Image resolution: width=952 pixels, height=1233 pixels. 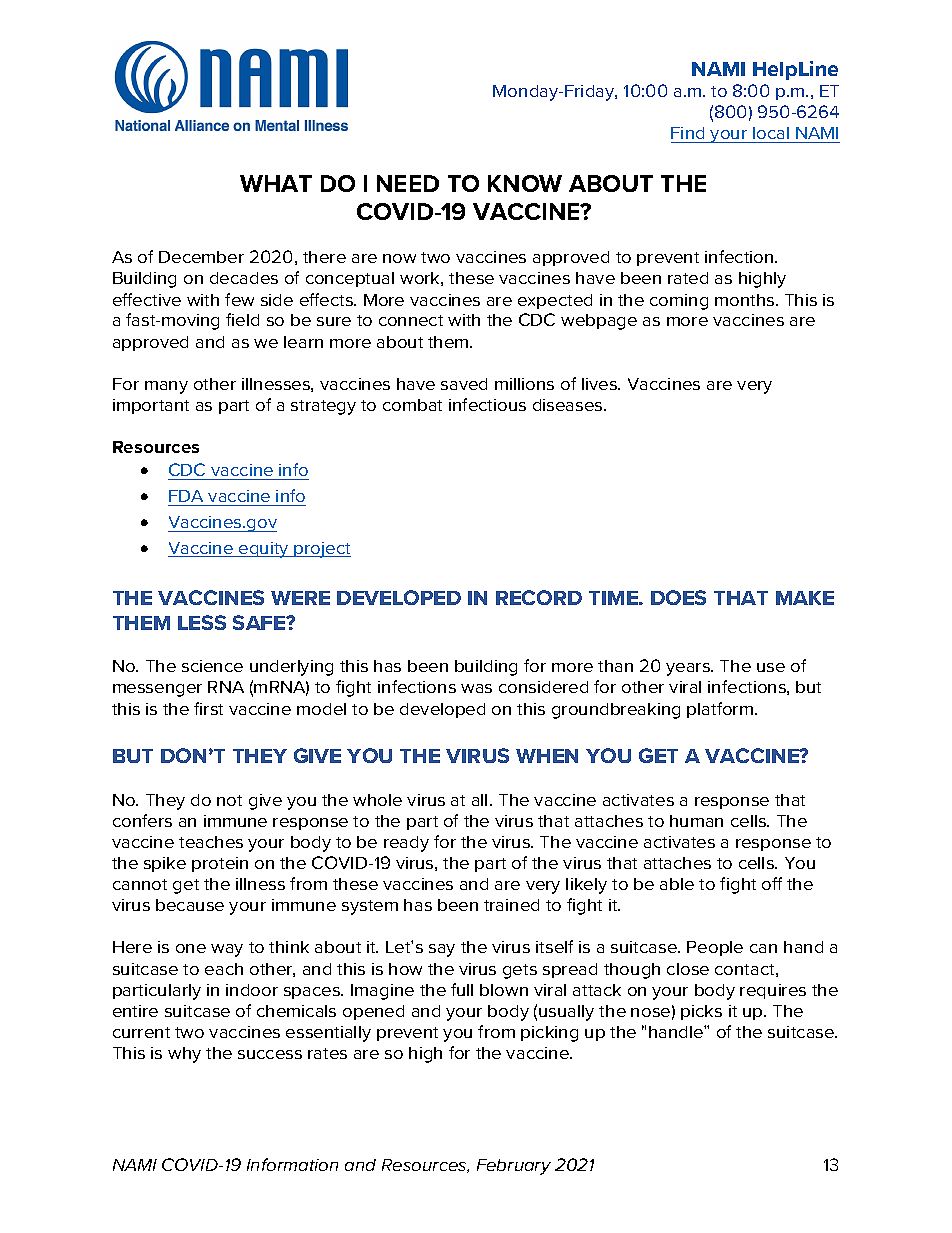 What do you see at coordinates (689, 669) in the image?
I see `years` at bounding box center [689, 669].
